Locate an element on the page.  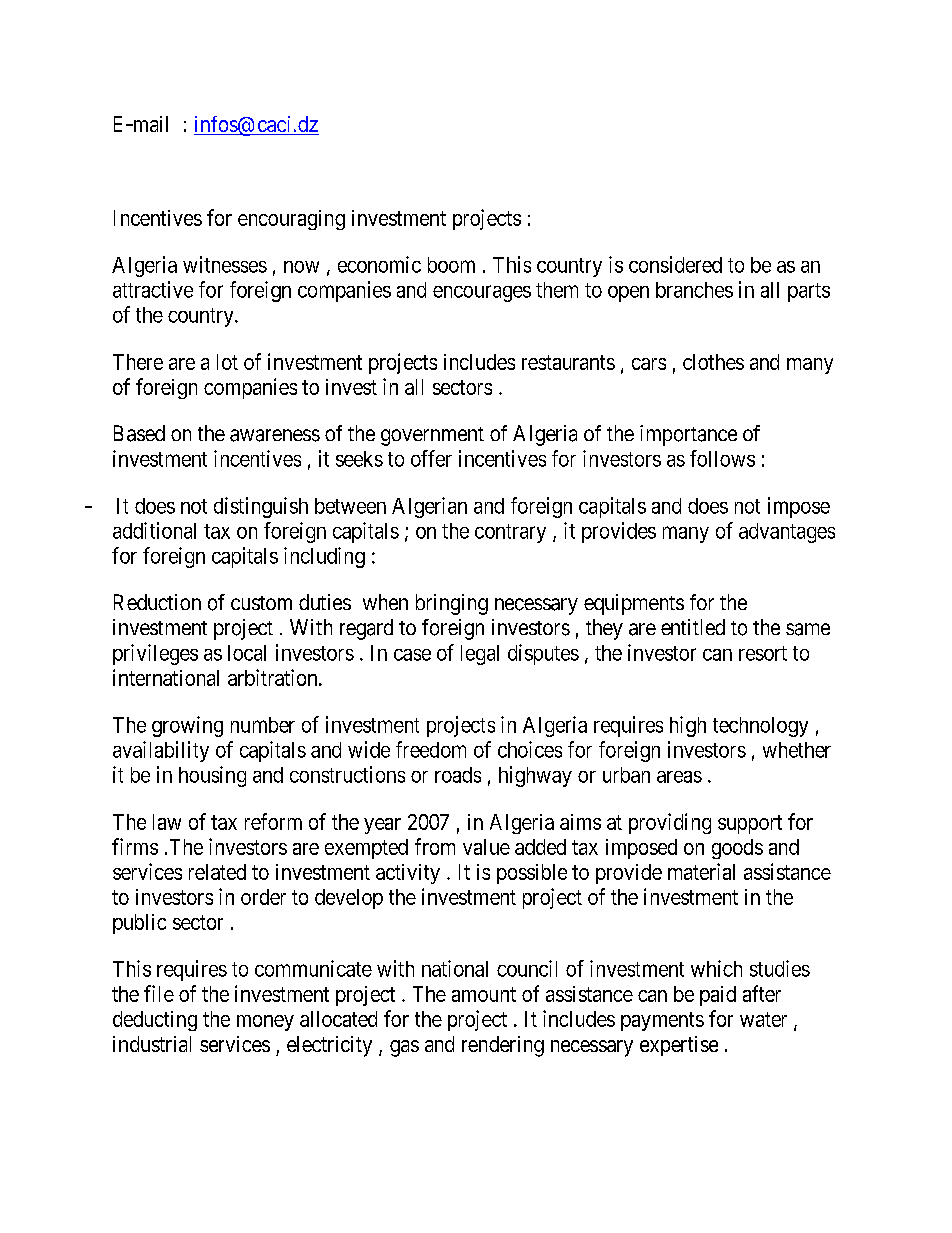
boom is located at coordinates (451, 265).
